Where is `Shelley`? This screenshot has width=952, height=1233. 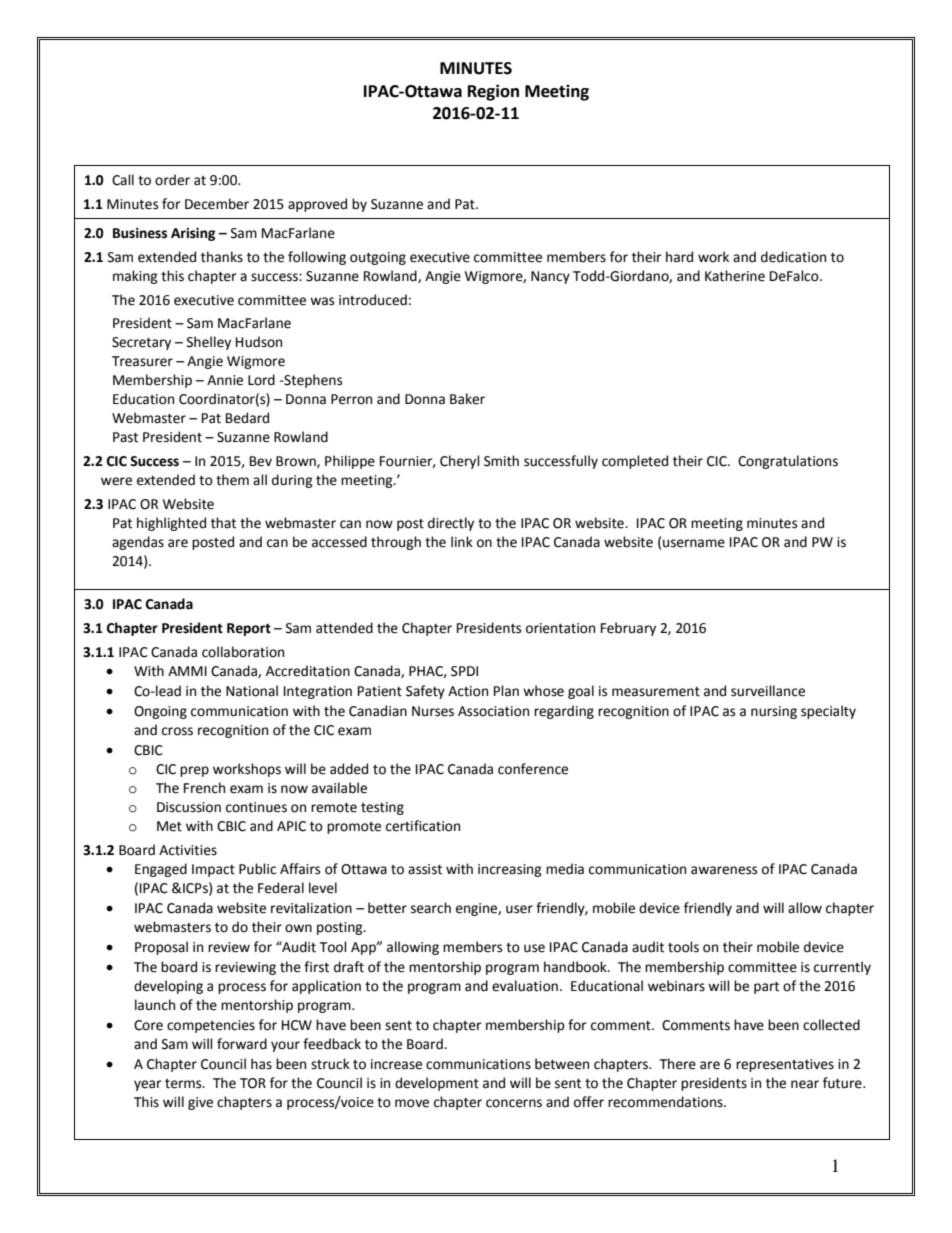 Shelley is located at coordinates (209, 343).
